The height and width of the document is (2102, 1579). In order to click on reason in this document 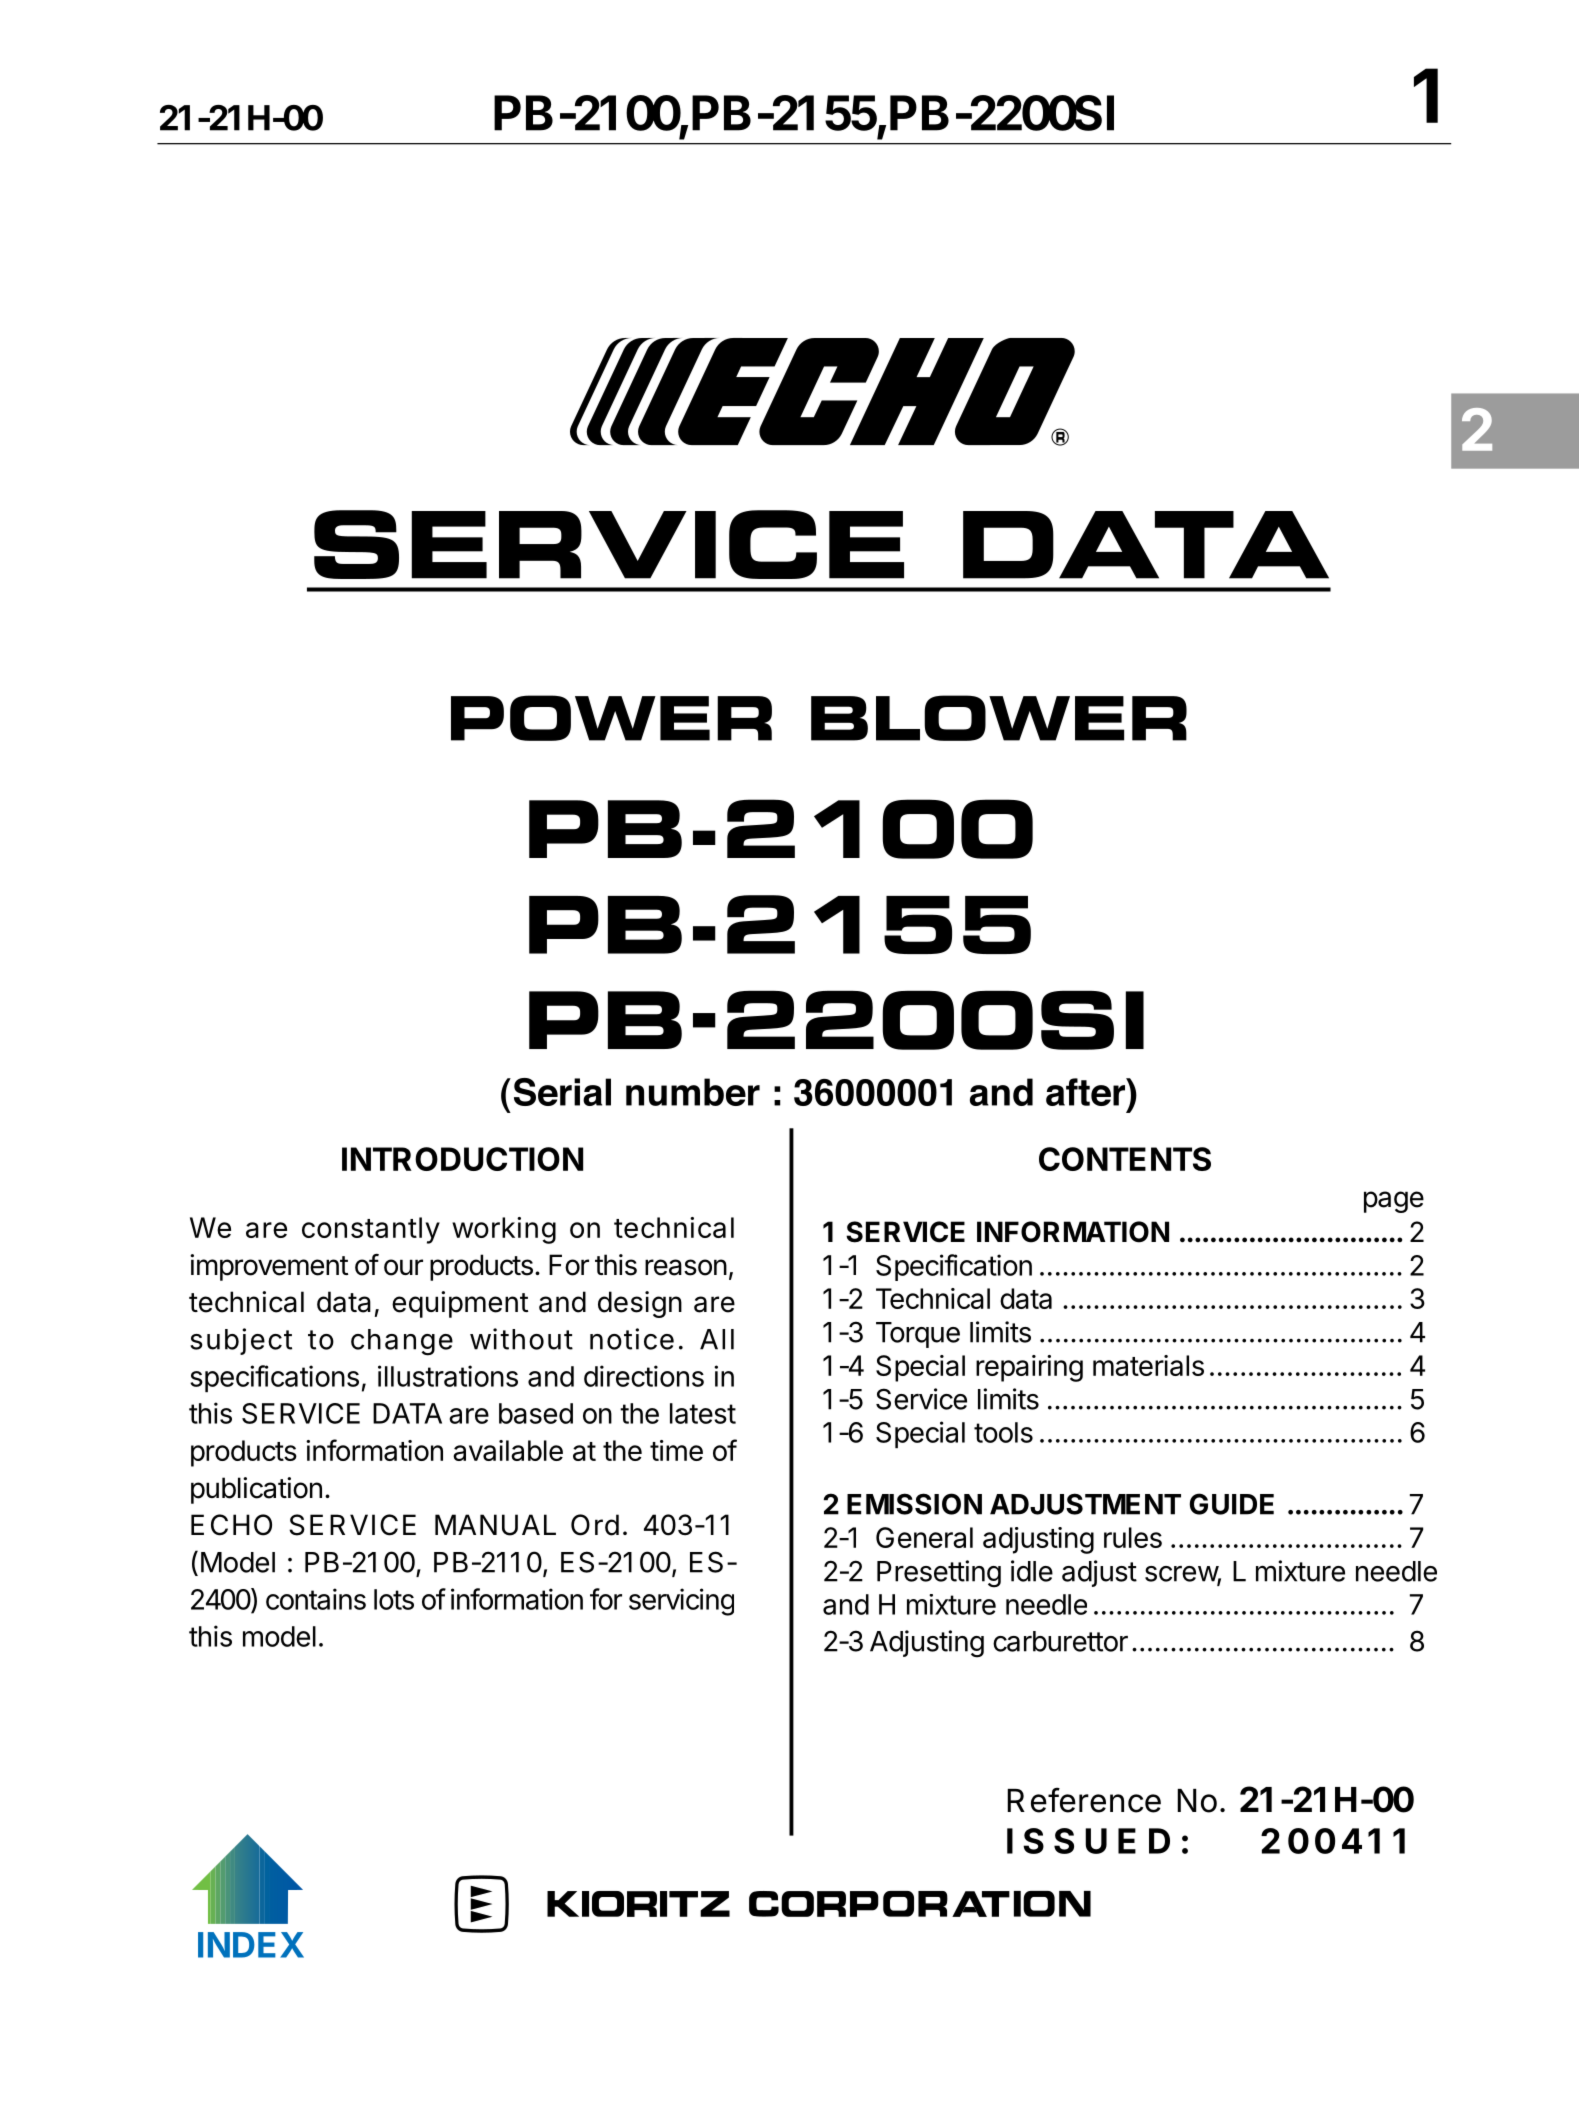, I will do `click(686, 1267)`.
